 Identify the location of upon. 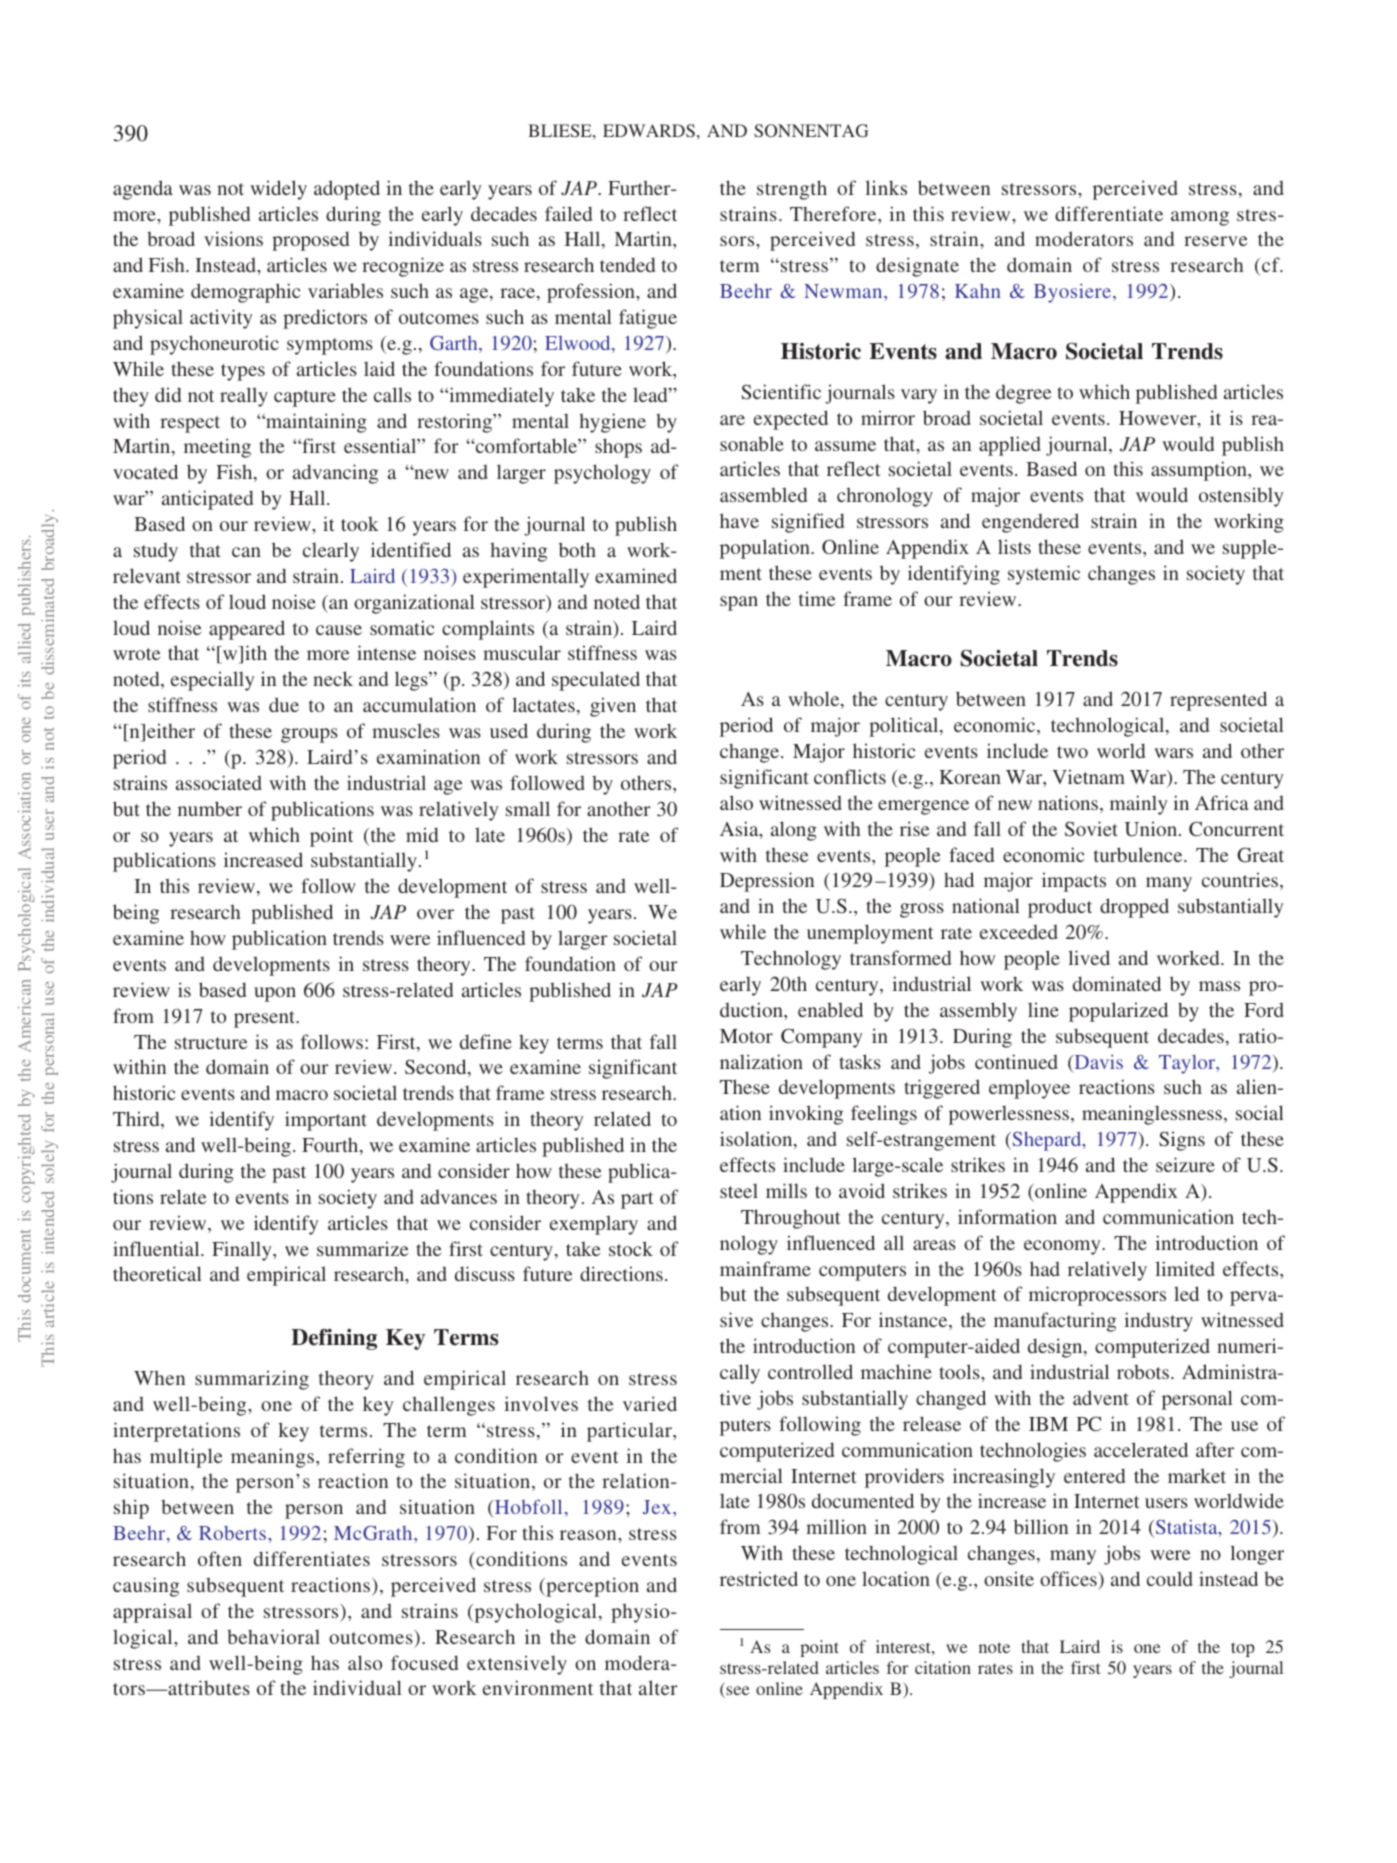
(275, 994).
